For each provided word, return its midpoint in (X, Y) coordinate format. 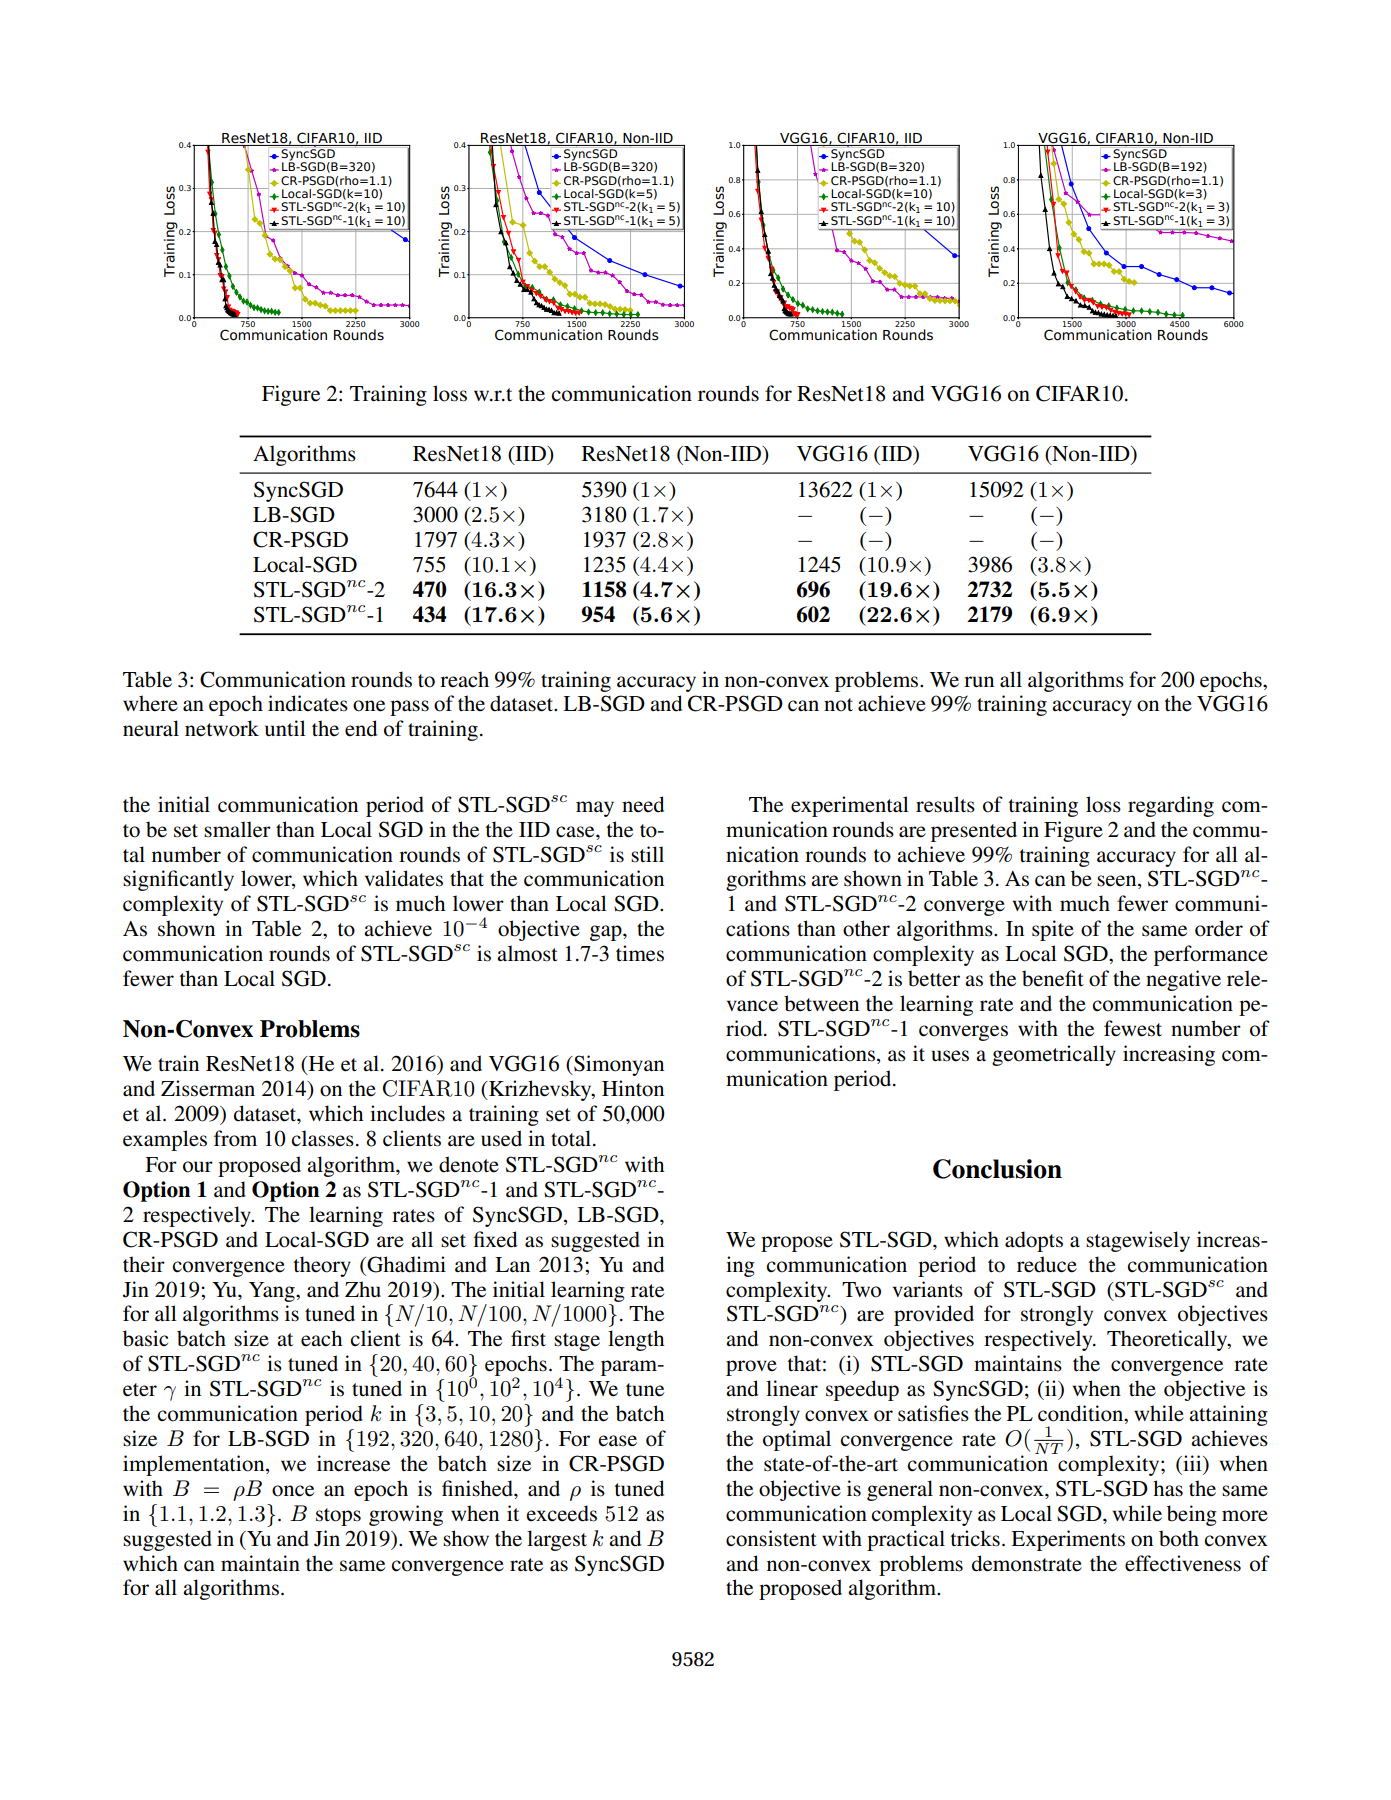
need (643, 804)
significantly (178, 880)
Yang (273, 1292)
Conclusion (997, 1169)
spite (1053, 930)
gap (607, 933)
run (979, 681)
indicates (308, 703)
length (636, 1340)
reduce (1047, 1264)
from (235, 1138)
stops (338, 1517)
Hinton (633, 1088)
